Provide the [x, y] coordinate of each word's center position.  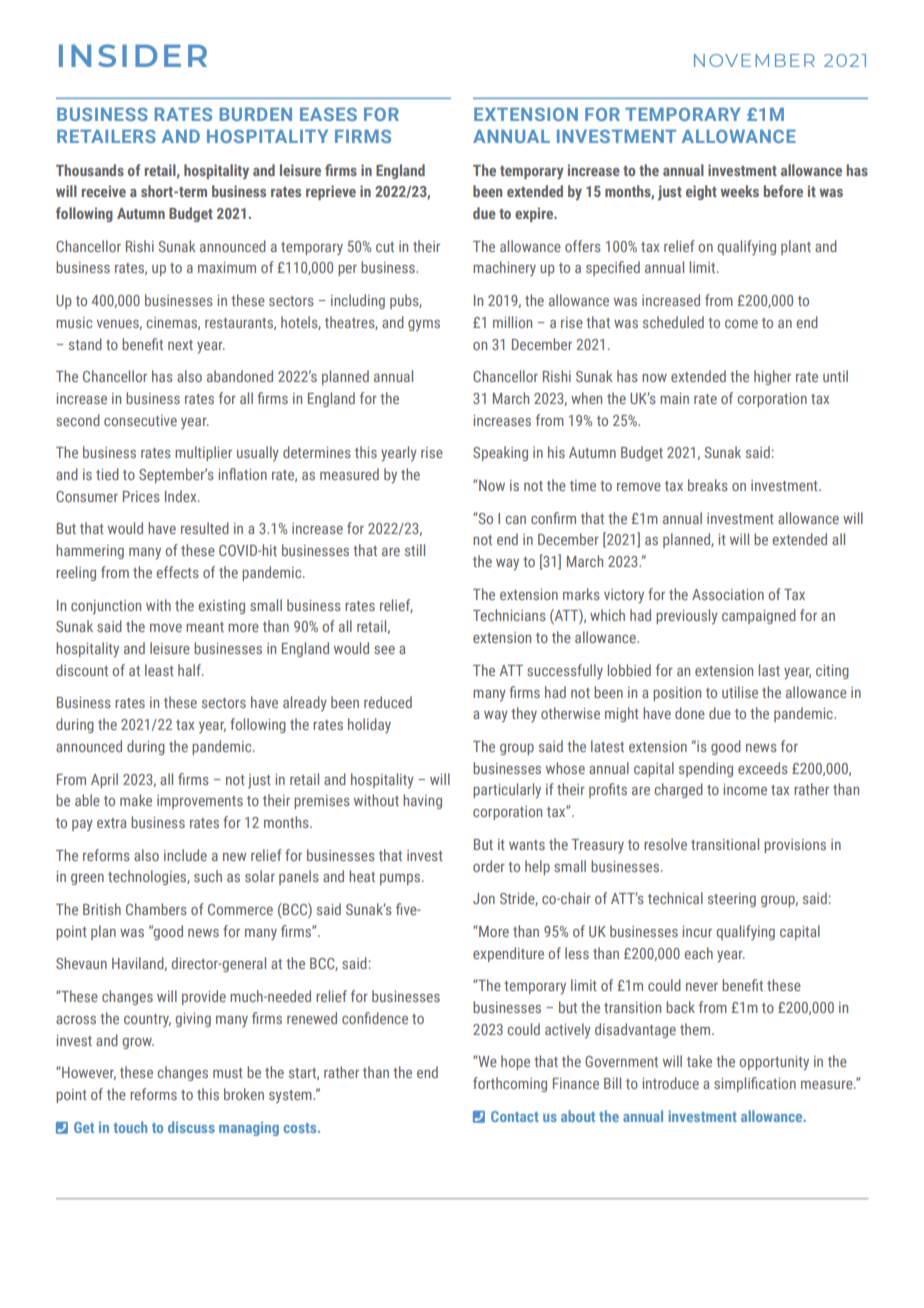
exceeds [763, 768]
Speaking [500, 453]
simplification [755, 1084]
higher [772, 377]
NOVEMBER [754, 60]
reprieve [331, 192]
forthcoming [510, 1084]
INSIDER [133, 55]
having [422, 801]
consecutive [140, 420]
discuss [191, 1127]
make [136, 800]
